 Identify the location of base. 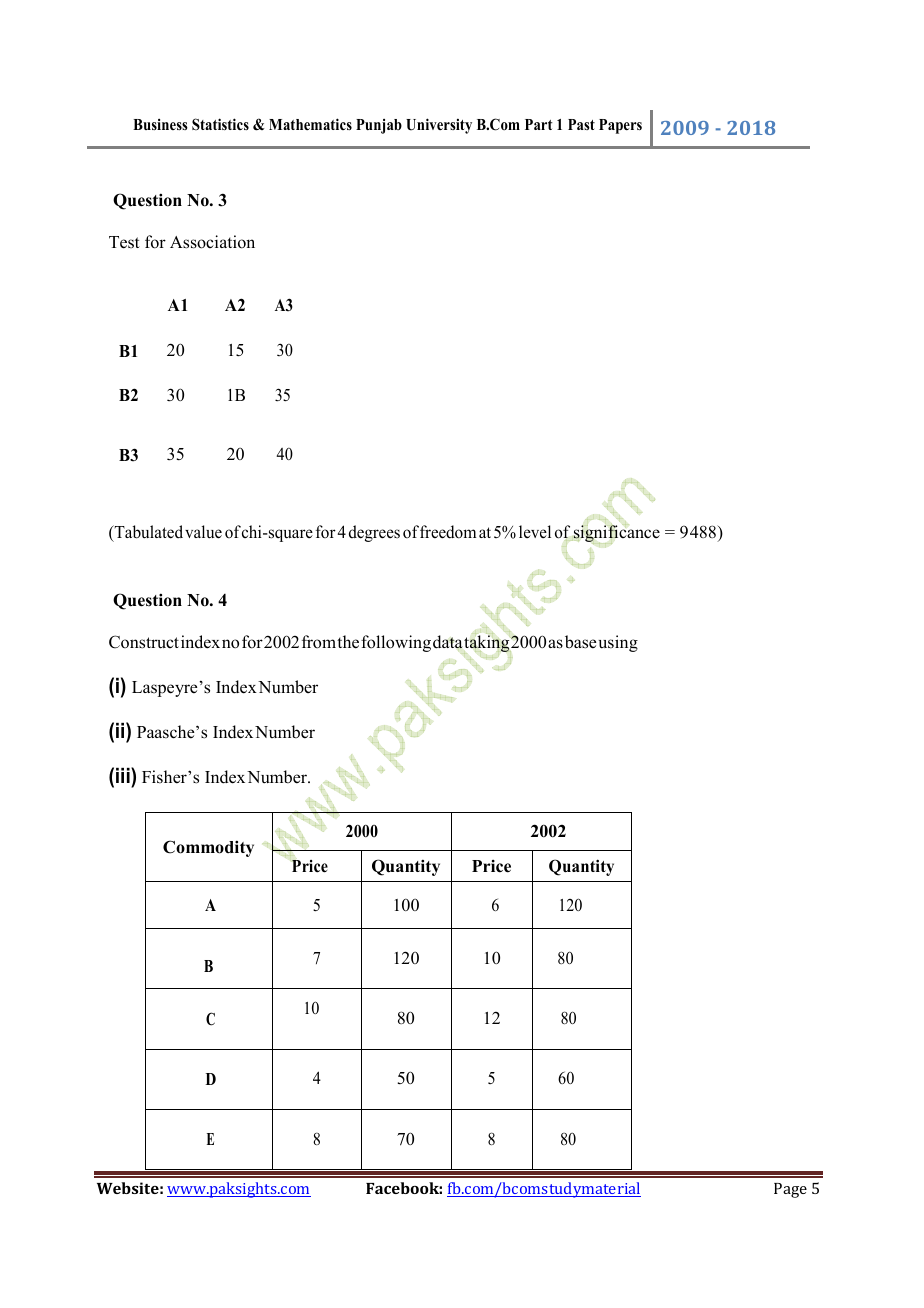
(580, 642).
